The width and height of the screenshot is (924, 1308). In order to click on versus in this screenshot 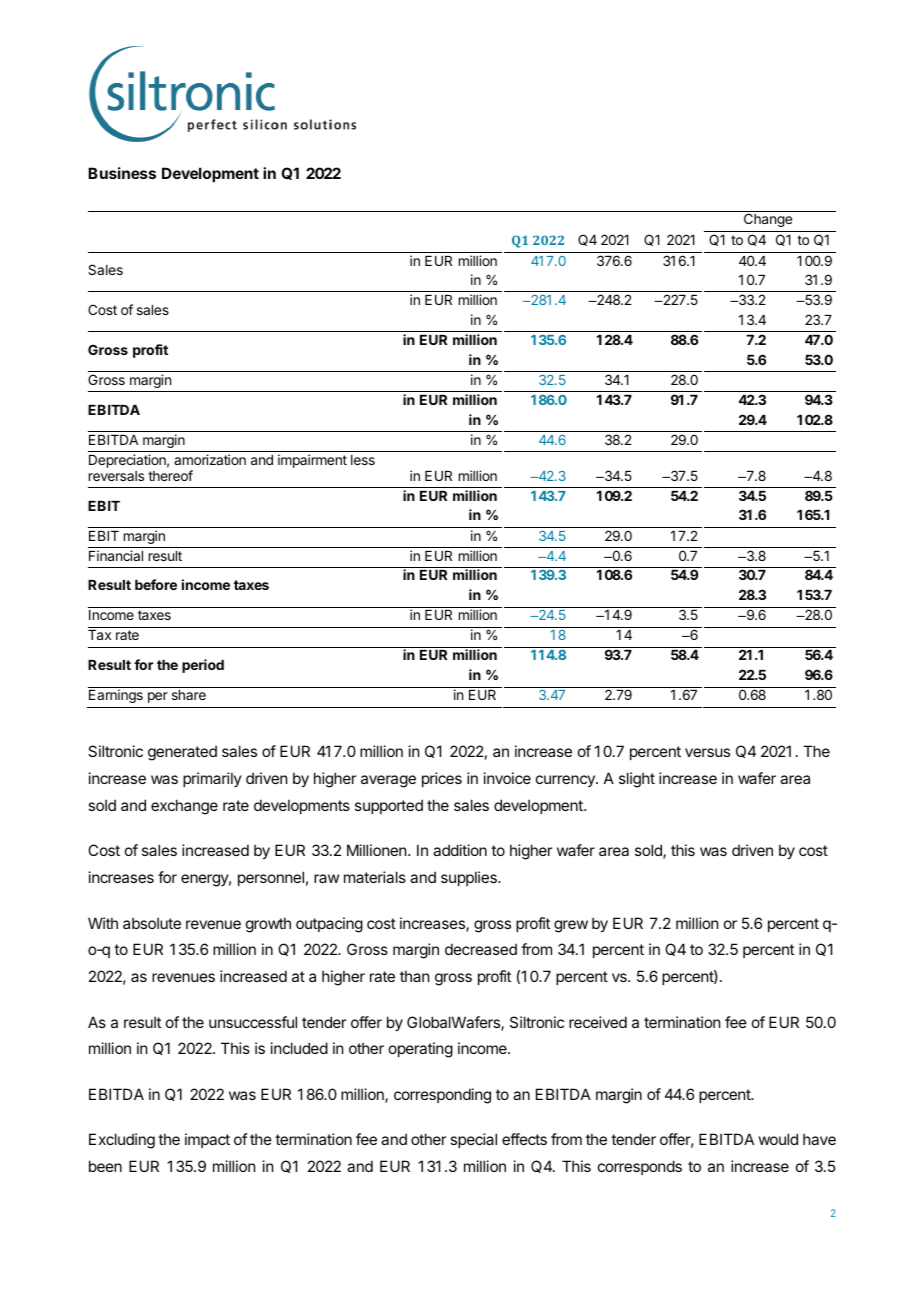, I will do `click(707, 752)`.
